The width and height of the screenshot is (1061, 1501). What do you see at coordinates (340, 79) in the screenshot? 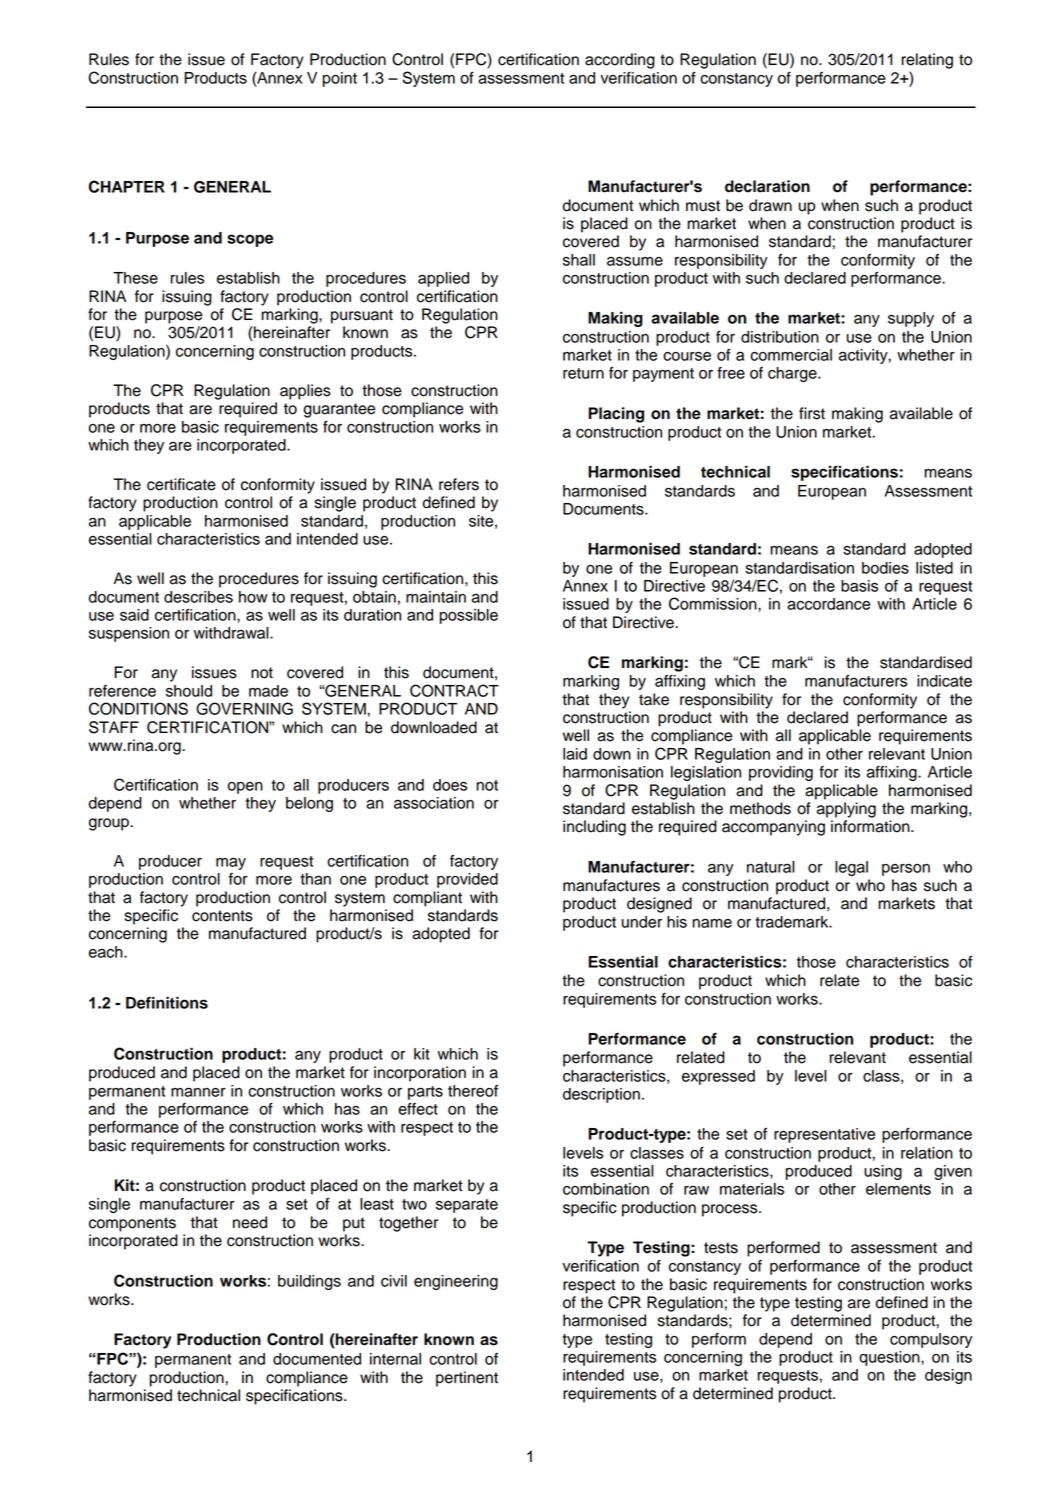
I see `point` at bounding box center [340, 79].
